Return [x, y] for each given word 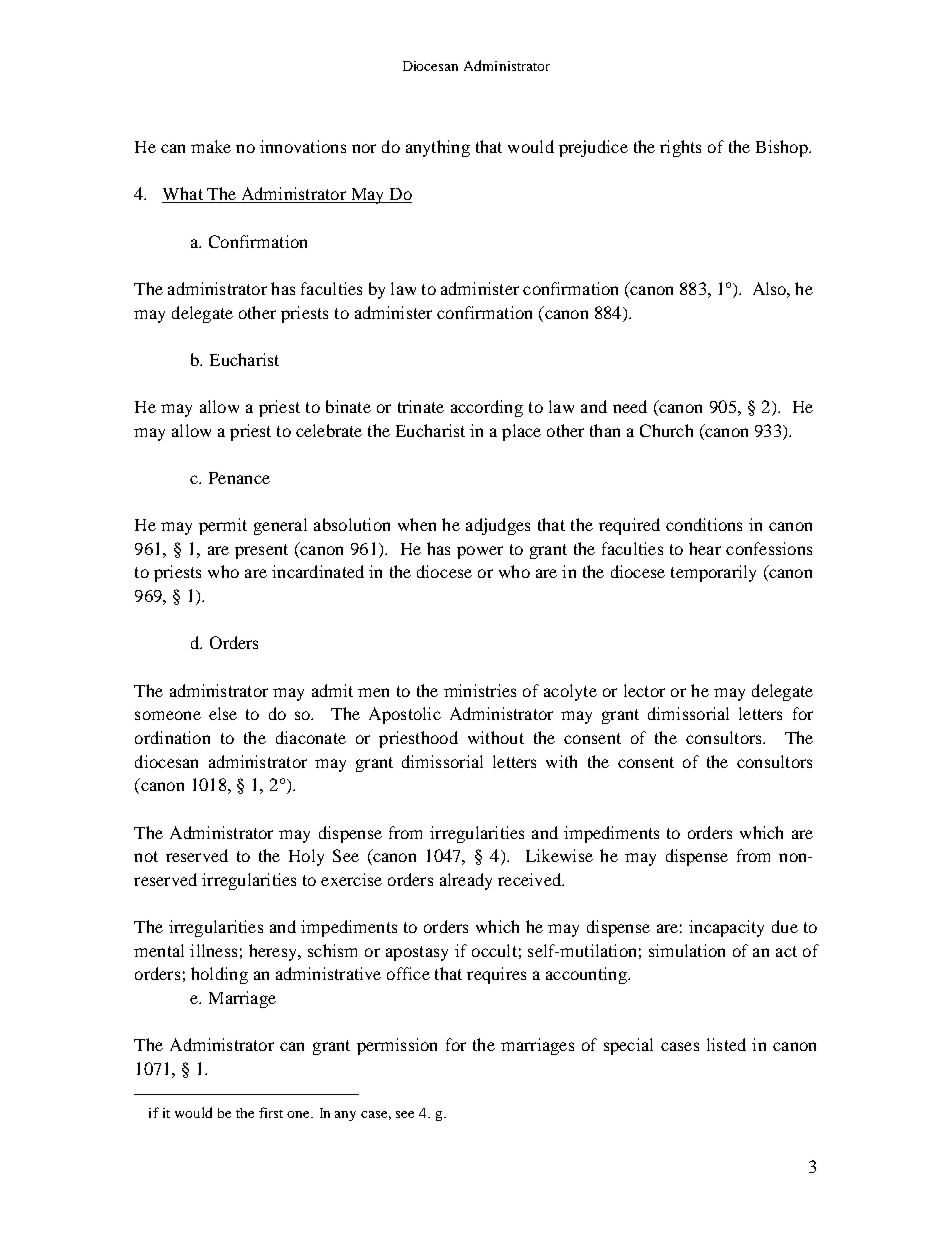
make [211, 146]
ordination [172, 737]
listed [726, 1044]
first [271, 1112]
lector [644, 690]
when [417, 524]
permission [397, 1046]
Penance [239, 478]
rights [680, 148]
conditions [704, 524]
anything [438, 148]
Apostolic [405, 715]
